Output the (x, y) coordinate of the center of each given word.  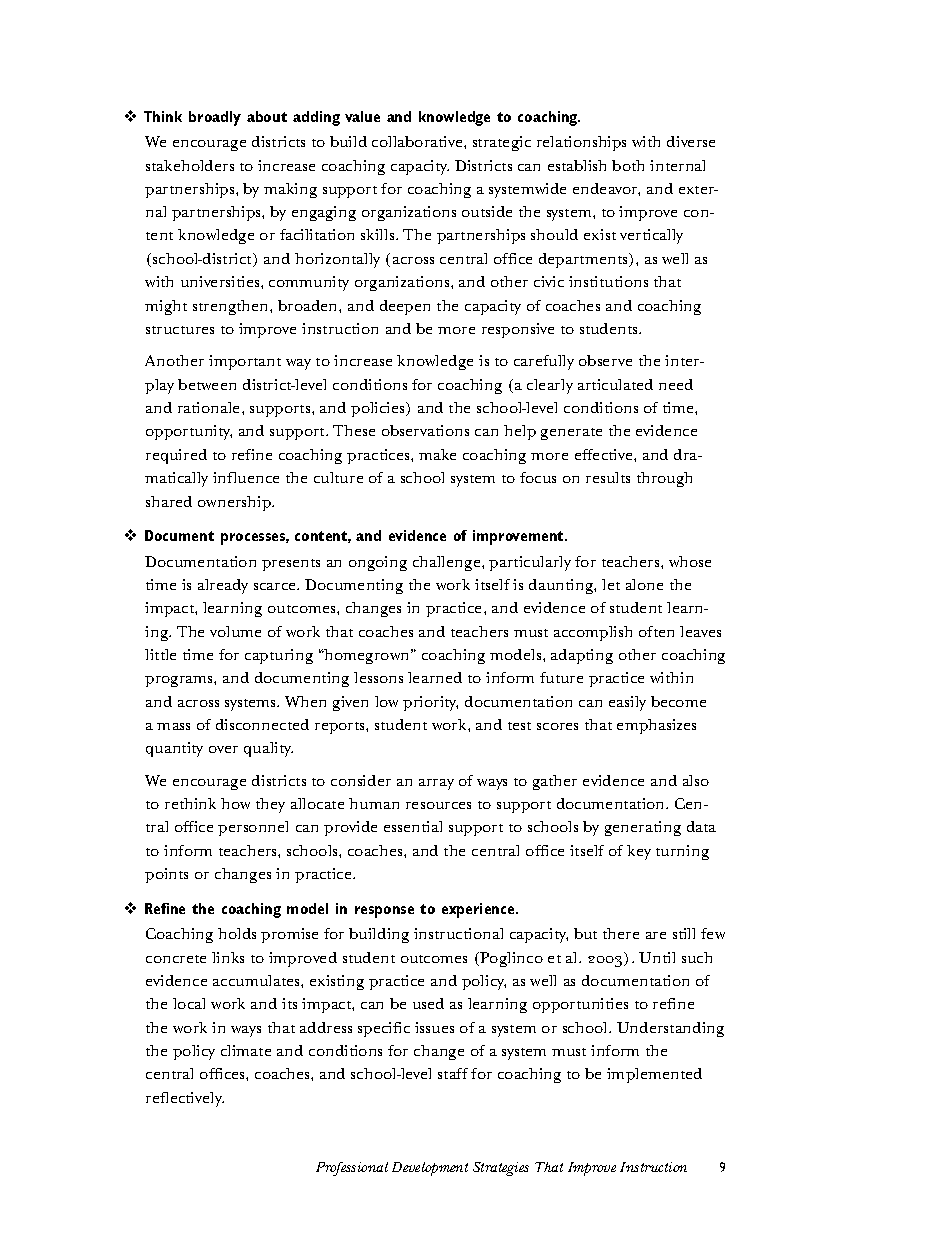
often (656, 631)
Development (430, 1169)
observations (425, 430)
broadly (215, 118)
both (628, 165)
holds (237, 933)
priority (430, 703)
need (676, 384)
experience (479, 910)
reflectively (185, 1099)
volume (235, 631)
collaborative (418, 141)
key (639, 852)
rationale (210, 407)
